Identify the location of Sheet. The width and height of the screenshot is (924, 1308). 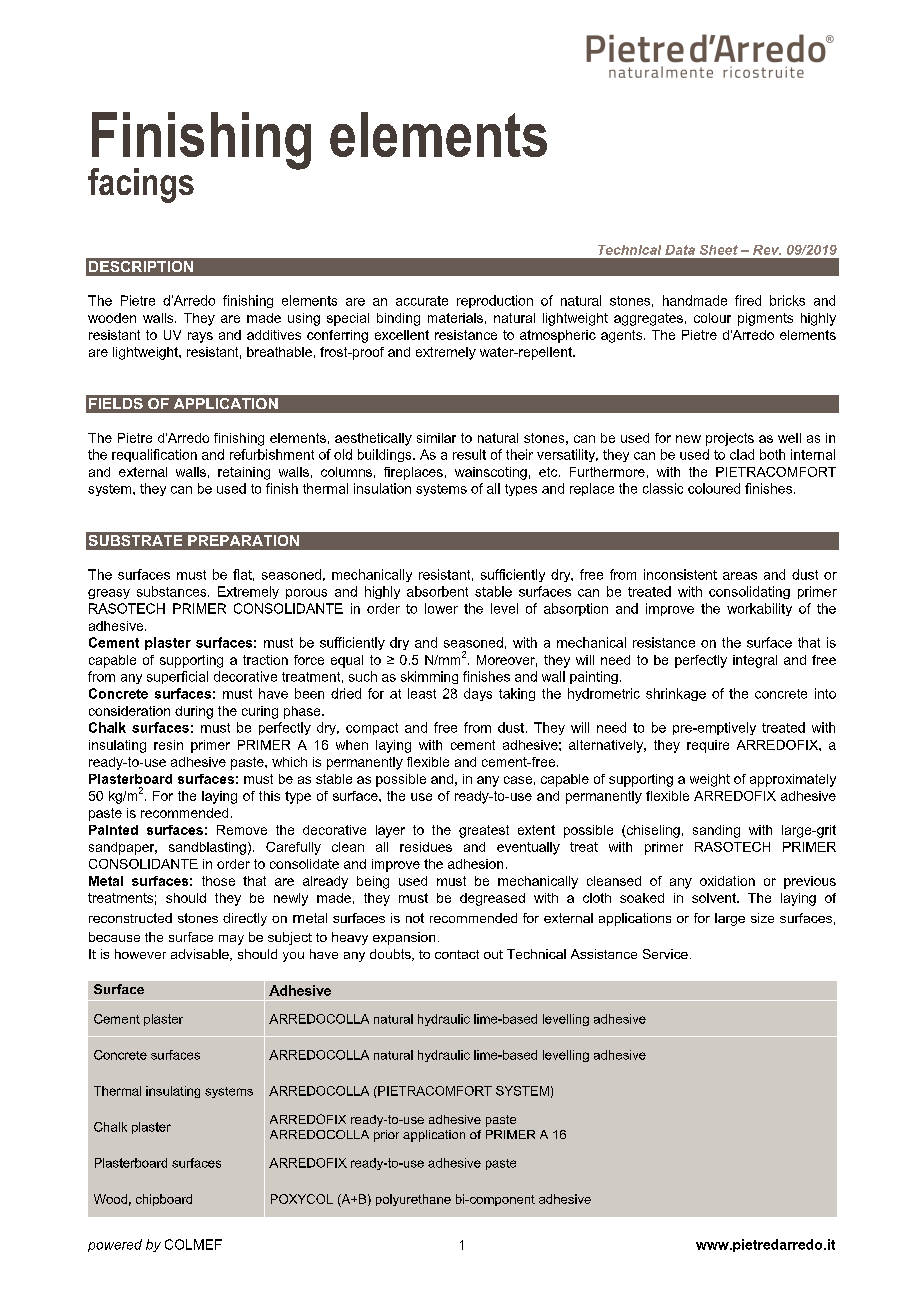
(719, 250).
